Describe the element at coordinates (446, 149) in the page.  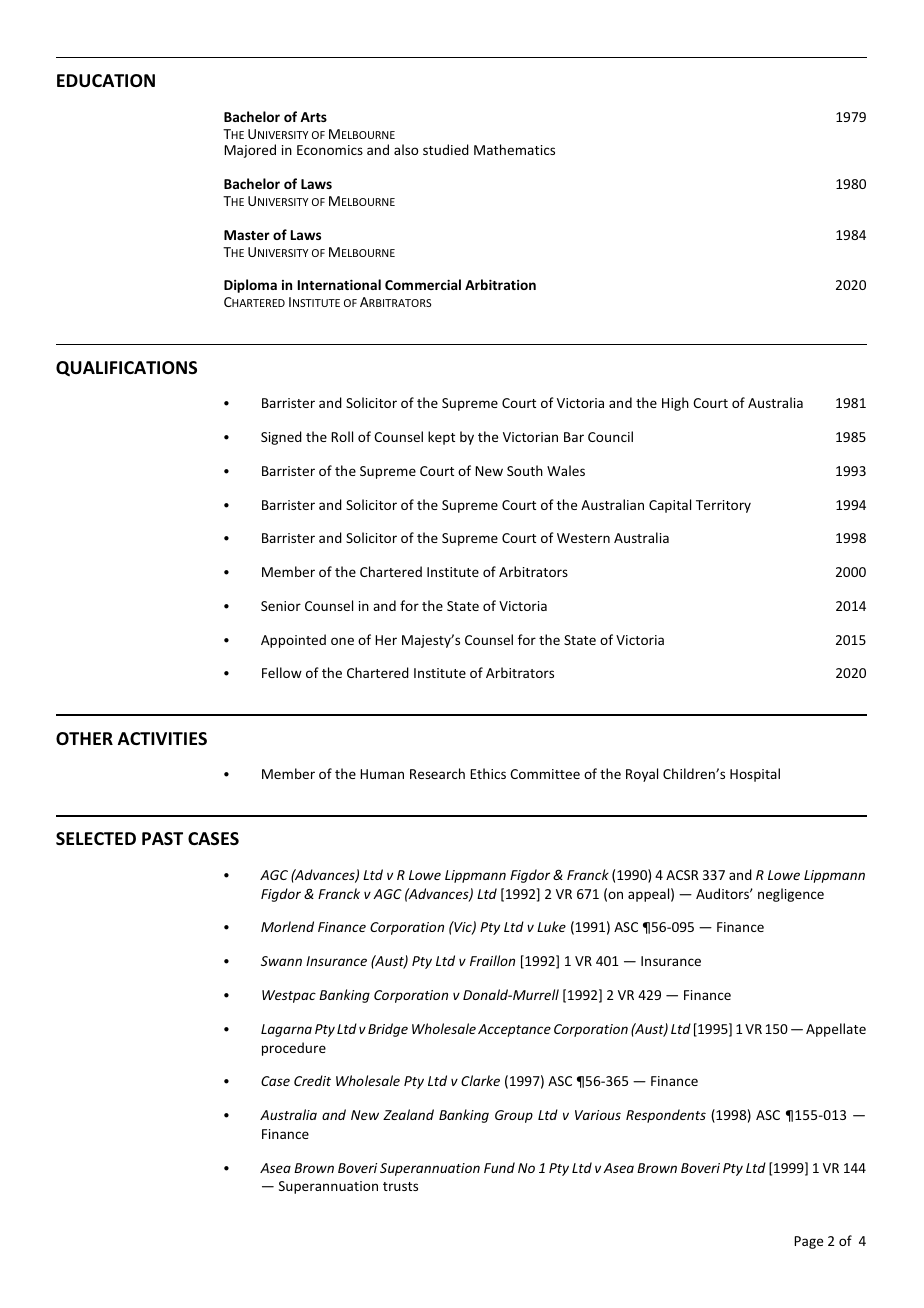
I see `studied` at that location.
